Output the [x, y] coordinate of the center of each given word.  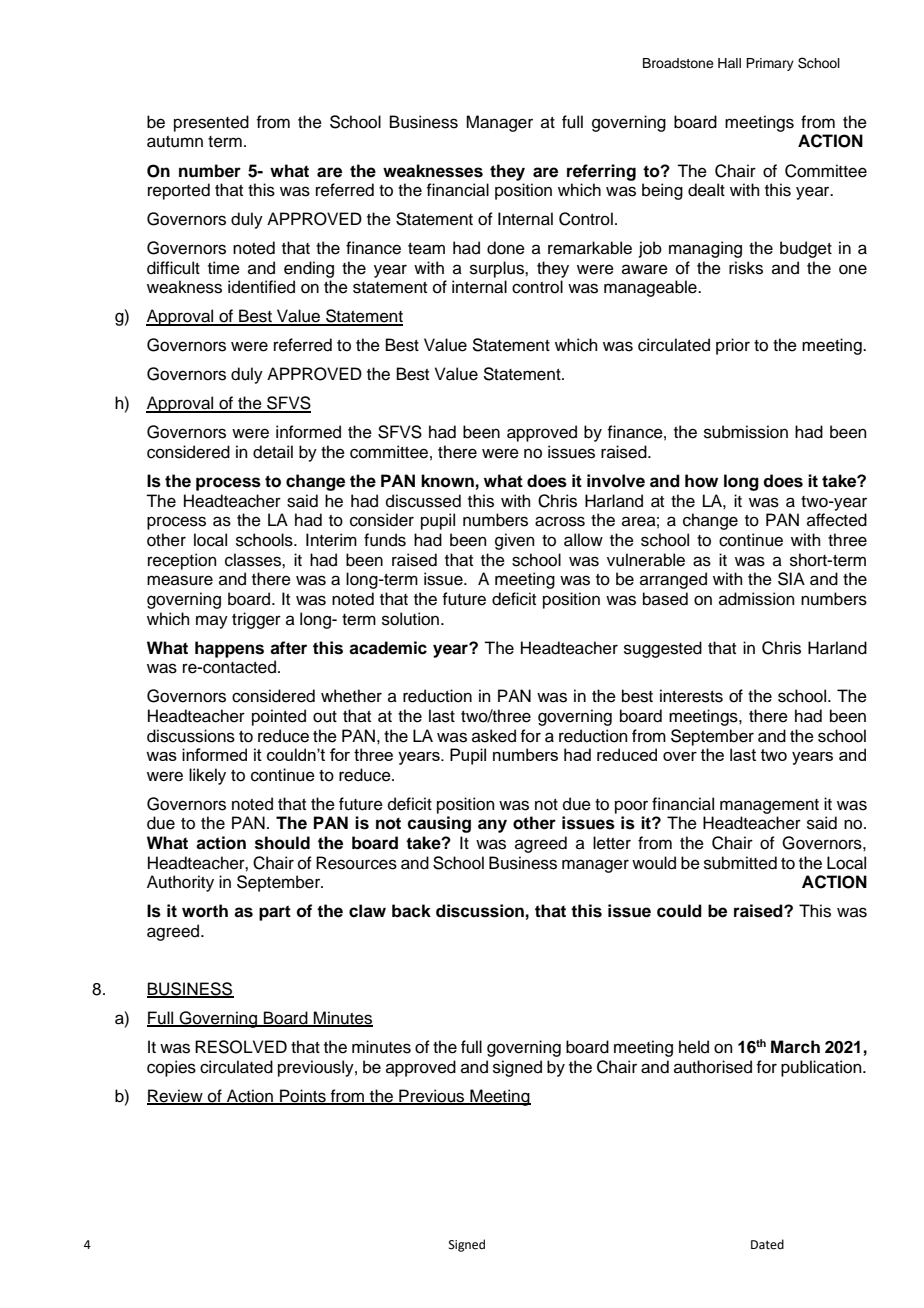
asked [494, 736]
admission [757, 599]
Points [303, 1096]
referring [601, 172]
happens [229, 649]
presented [211, 123]
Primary [770, 64]
